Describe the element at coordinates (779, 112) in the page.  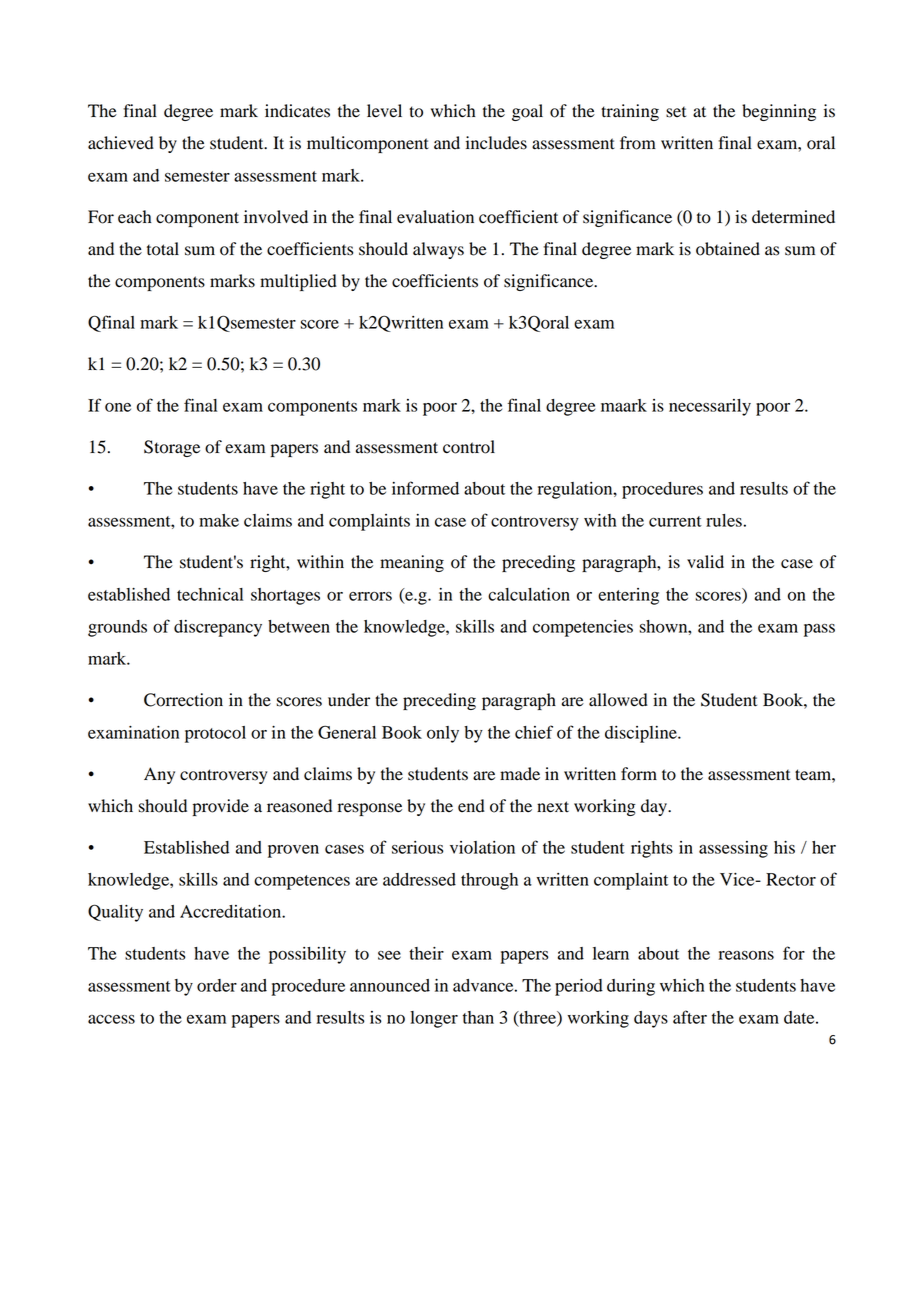
I see `beginning` at that location.
